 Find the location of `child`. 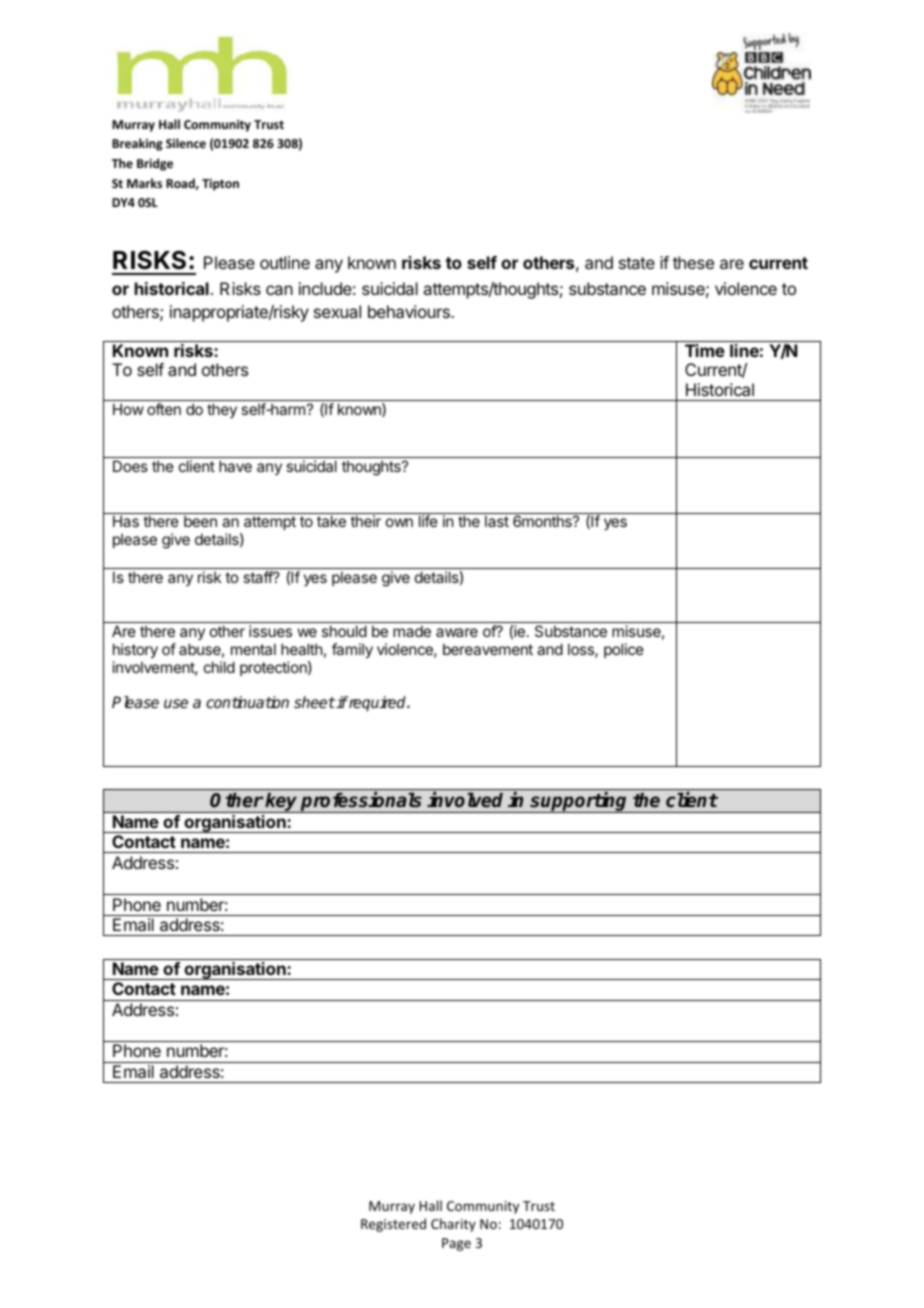

child is located at coordinates (219, 667).
